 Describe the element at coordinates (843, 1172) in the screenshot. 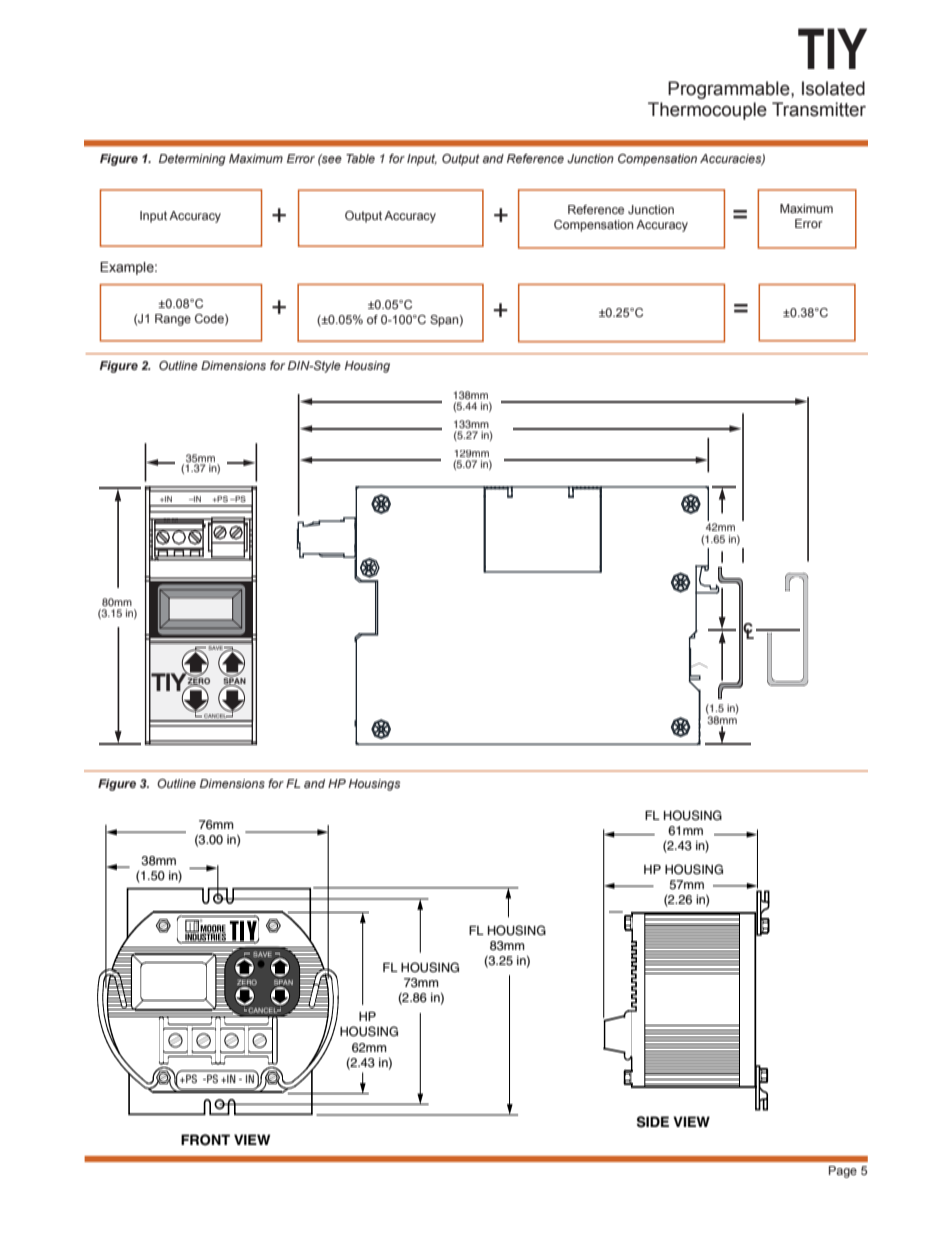

I see `Page` at that location.
